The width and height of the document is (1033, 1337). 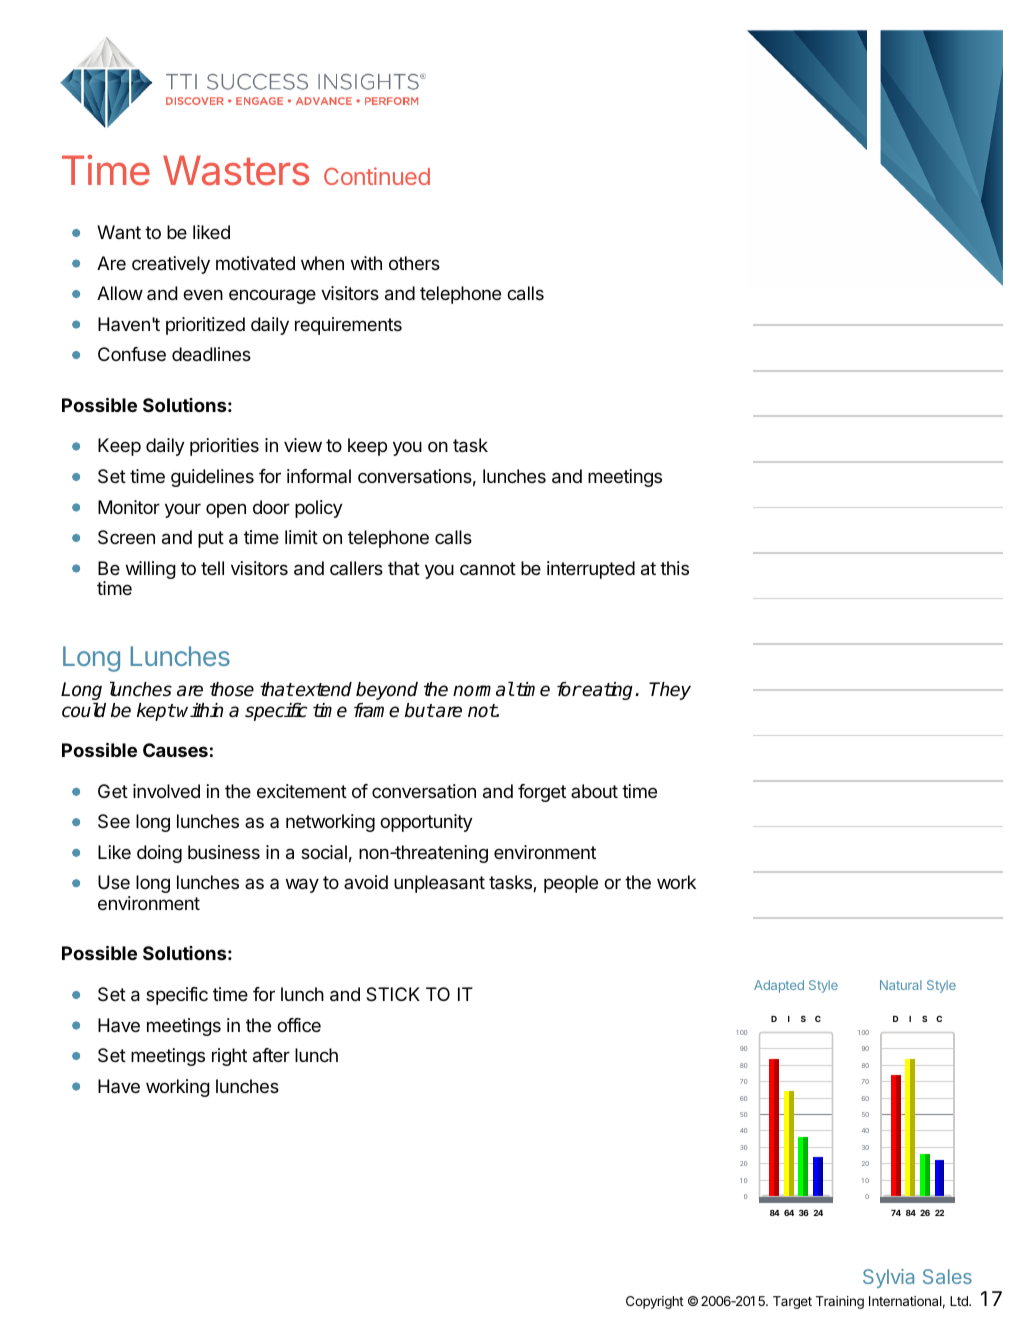 What do you see at coordinates (393, 994) in the document?
I see `STICK` at bounding box center [393, 994].
